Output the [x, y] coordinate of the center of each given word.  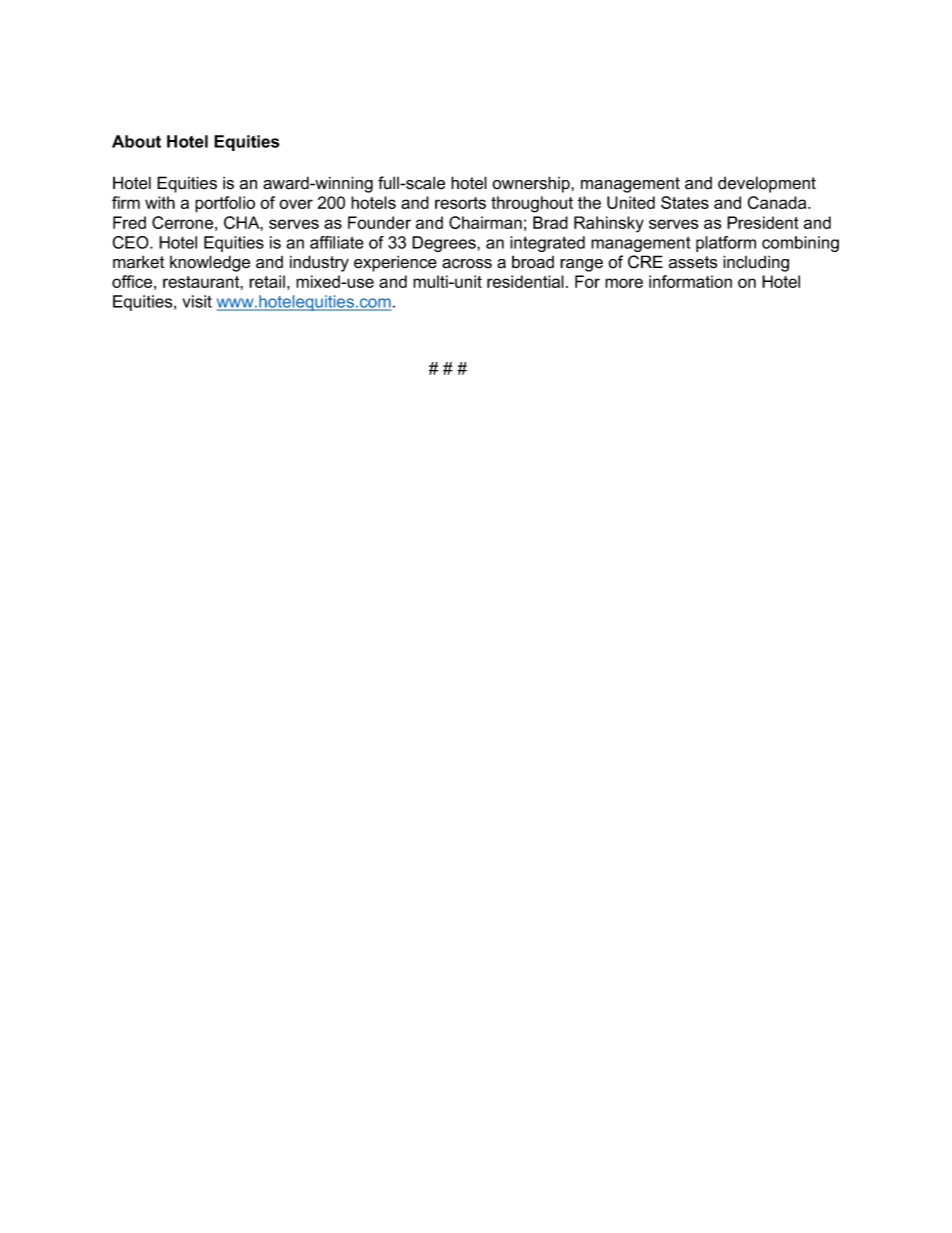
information [690, 281]
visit [197, 301]
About [136, 141]
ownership [532, 184]
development [767, 184]
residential [525, 281]
